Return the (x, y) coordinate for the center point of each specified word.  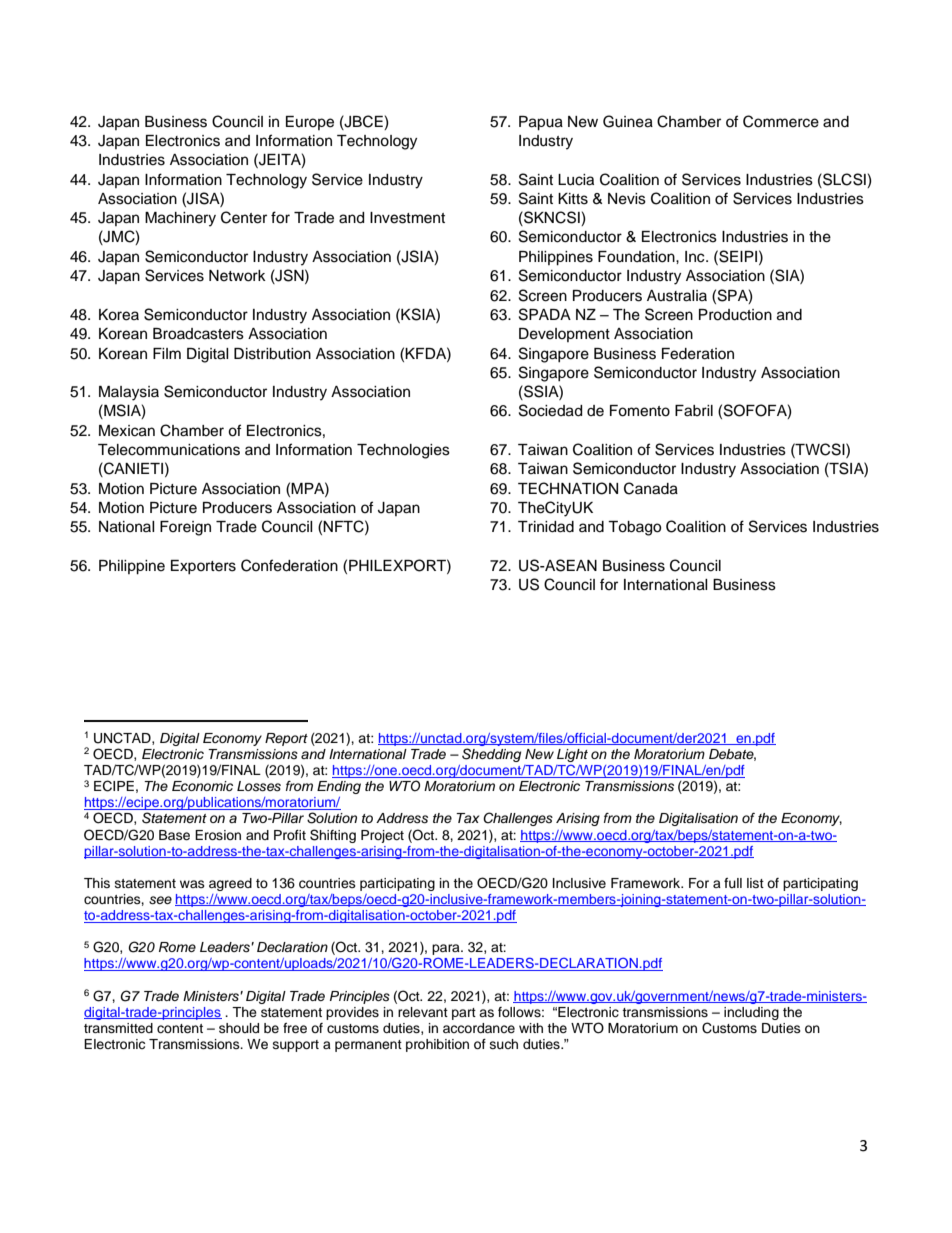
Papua (541, 123)
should (239, 1028)
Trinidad (546, 527)
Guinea (628, 121)
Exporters (203, 567)
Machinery (180, 219)
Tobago (634, 528)
